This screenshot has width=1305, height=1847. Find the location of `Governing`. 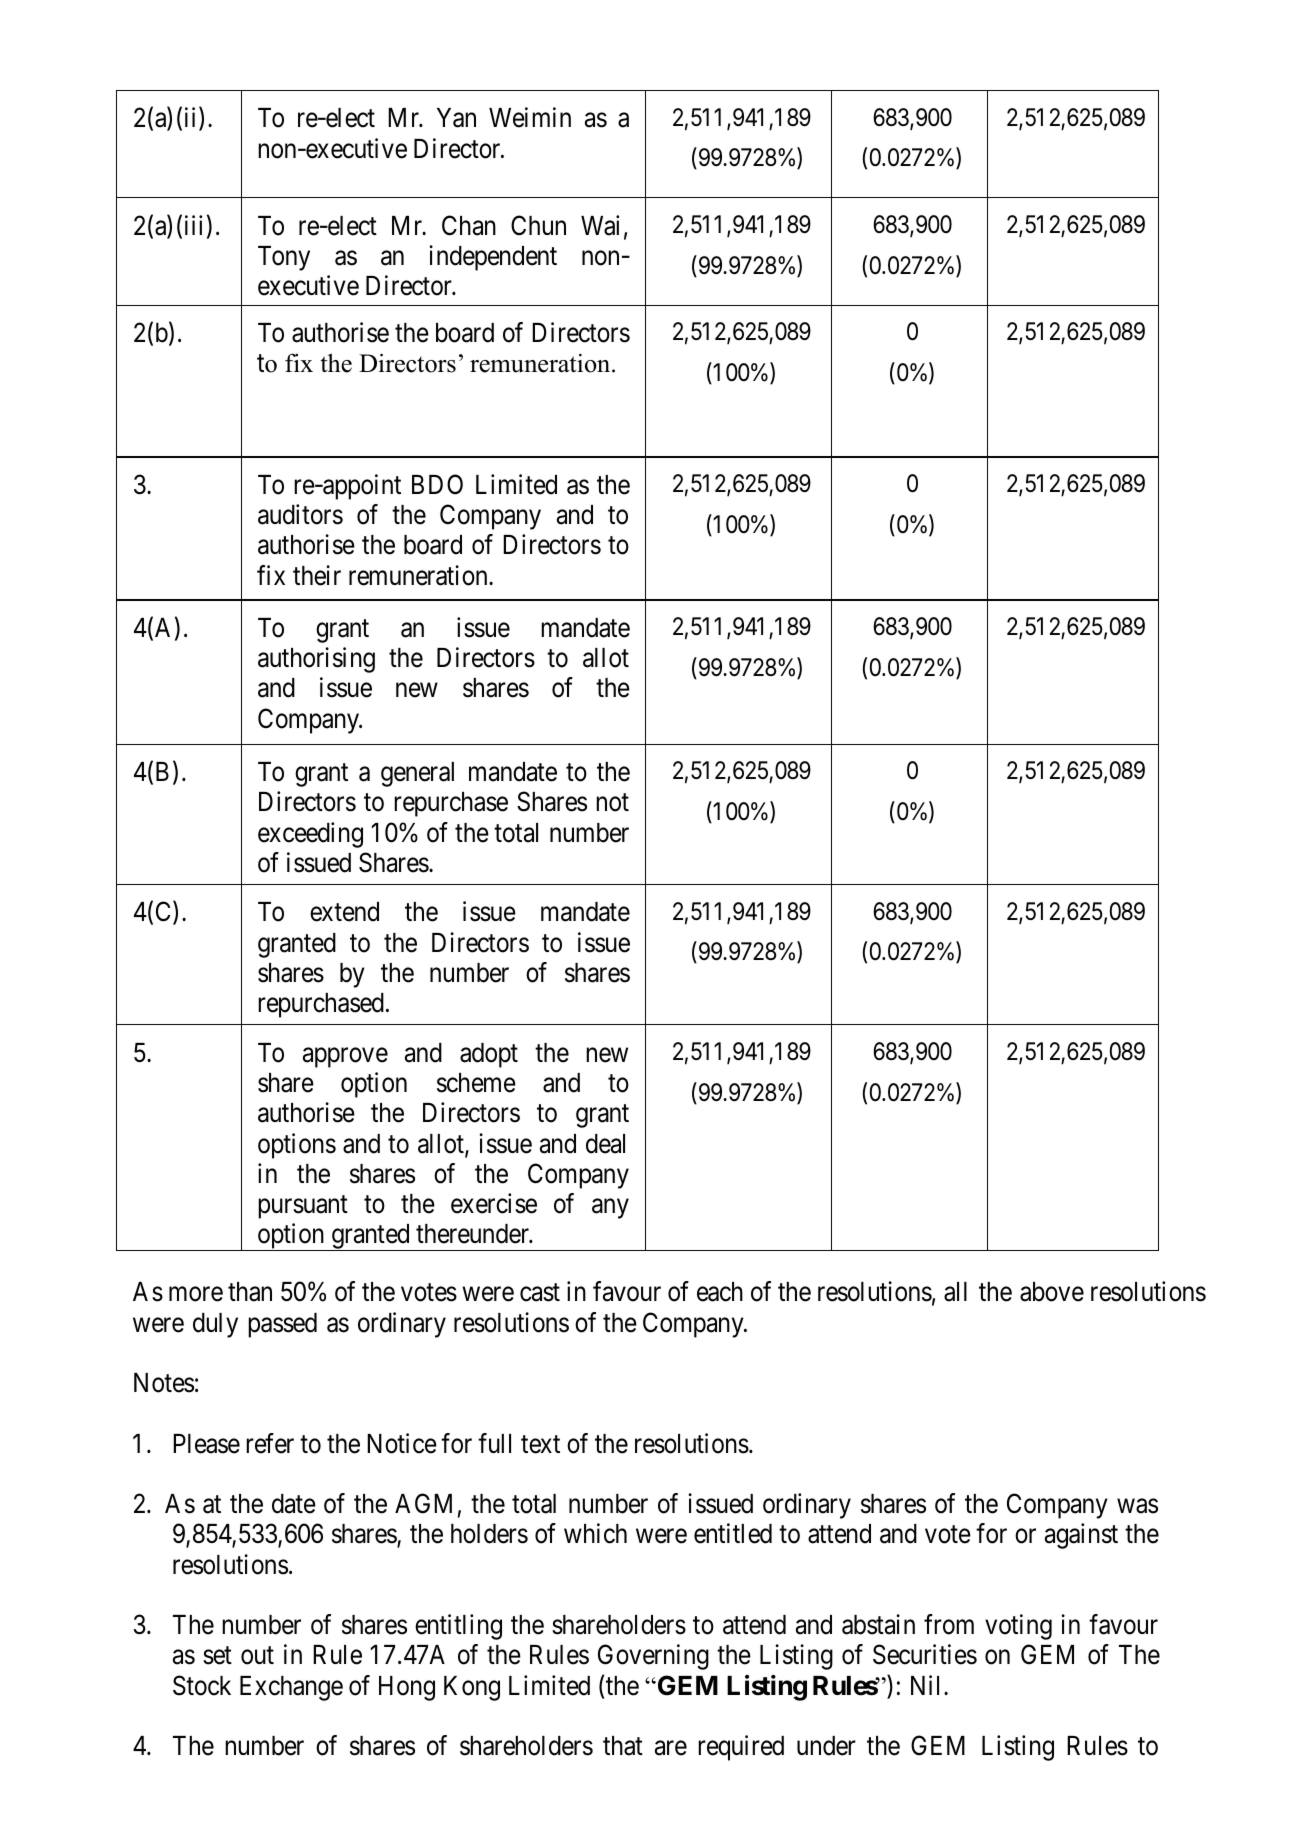

Governing is located at coordinates (653, 1657).
